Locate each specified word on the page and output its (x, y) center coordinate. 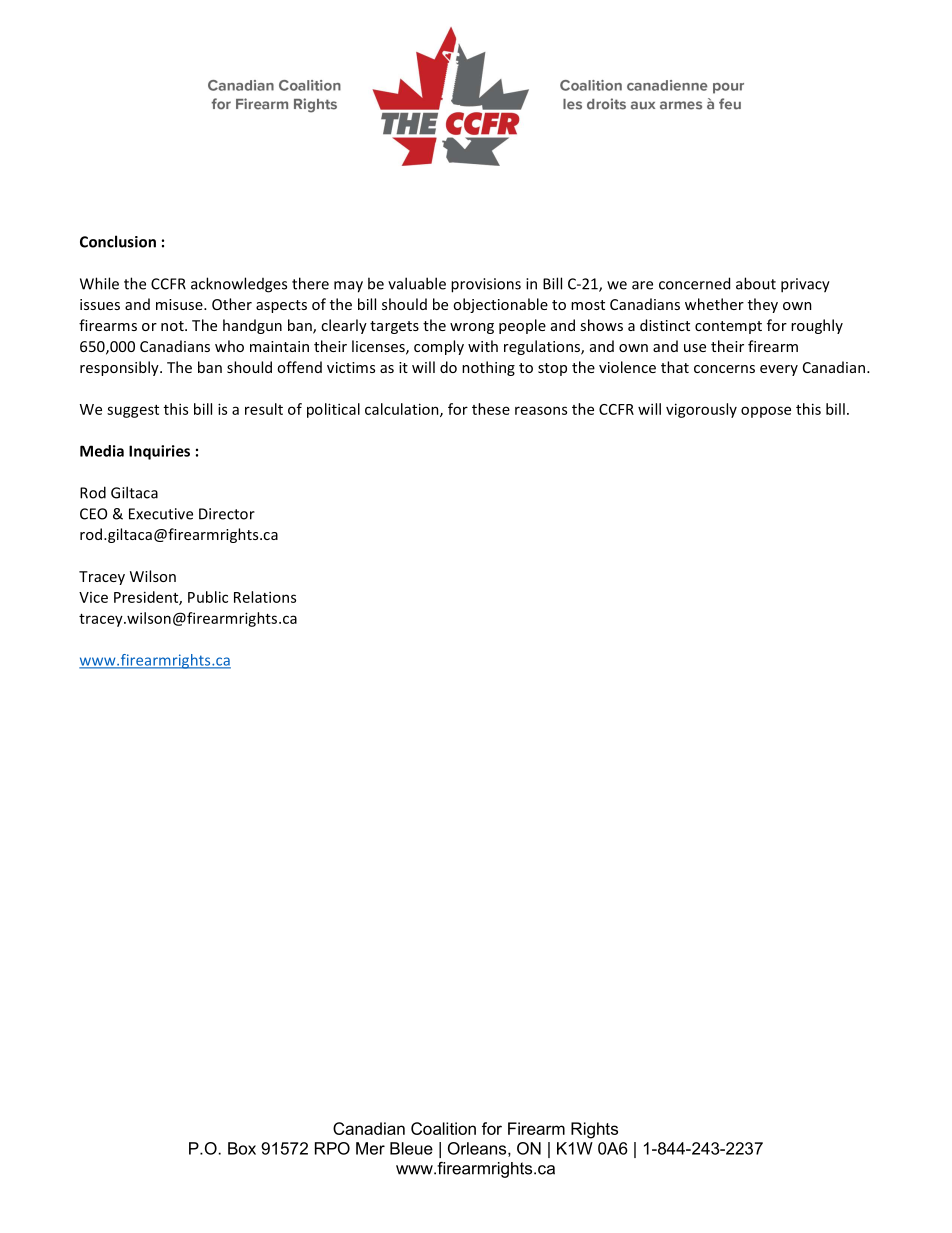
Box (242, 1148)
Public (208, 597)
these (491, 409)
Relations (265, 597)
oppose (766, 412)
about (756, 283)
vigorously (701, 410)
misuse (180, 304)
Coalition (443, 1128)
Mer (370, 1148)
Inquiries (159, 452)
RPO (332, 1148)
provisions (486, 285)
